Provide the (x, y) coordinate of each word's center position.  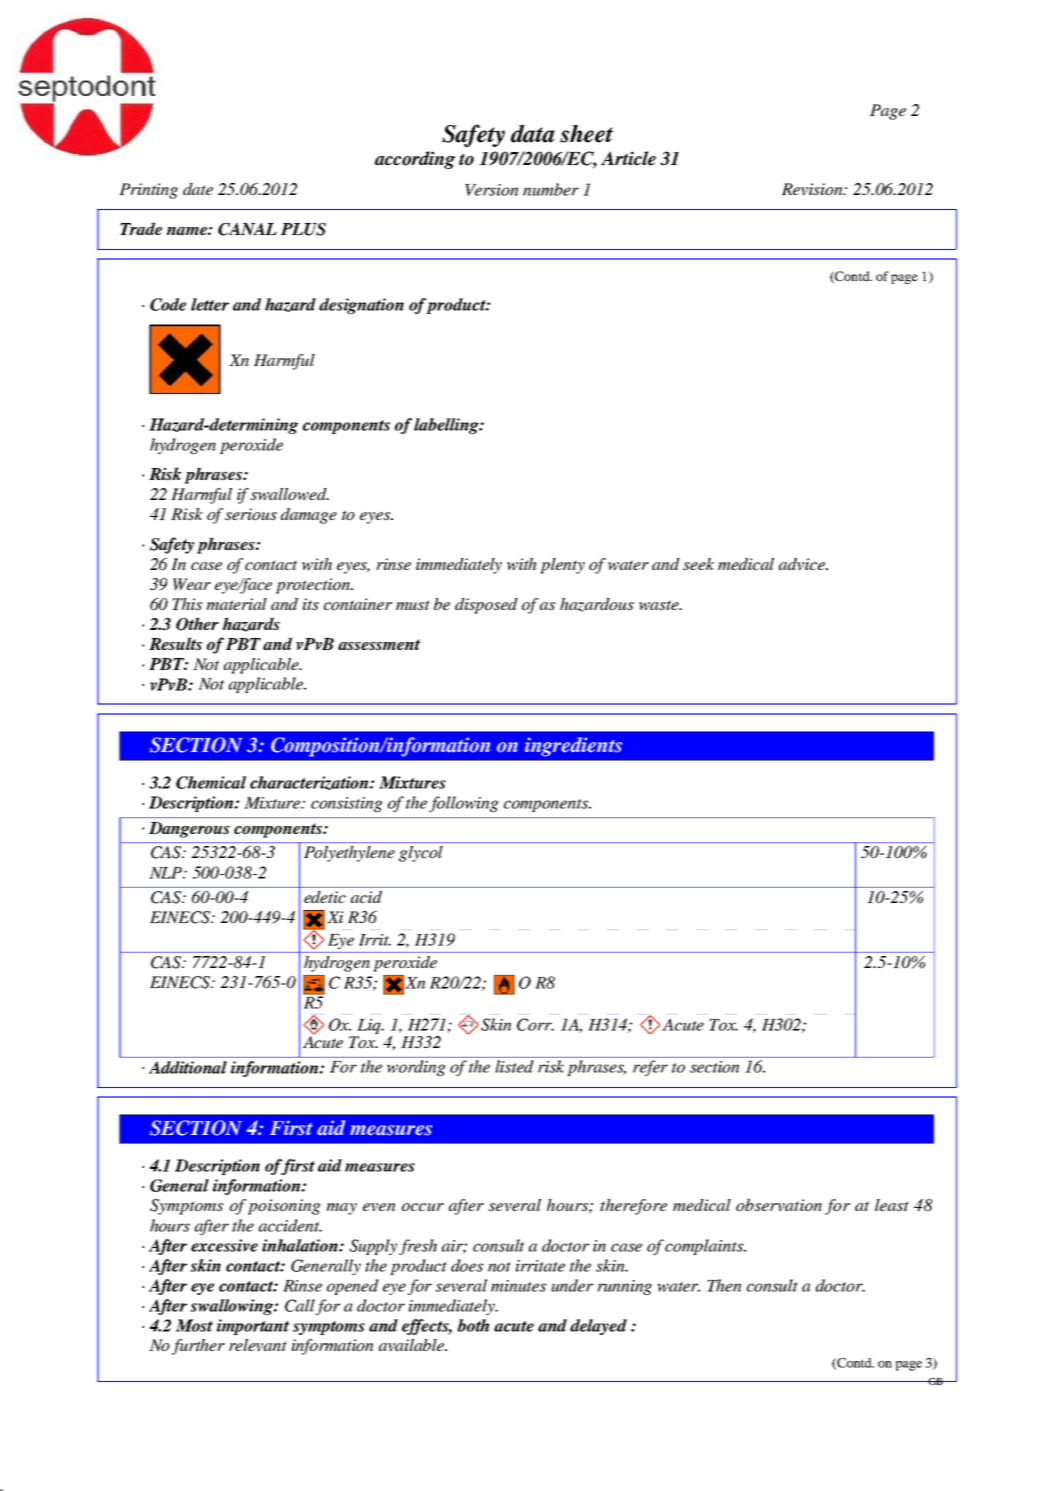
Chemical (211, 782)
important (253, 1327)
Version (492, 190)
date (198, 189)
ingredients (573, 747)
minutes (518, 1286)
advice (803, 564)
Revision (813, 189)
